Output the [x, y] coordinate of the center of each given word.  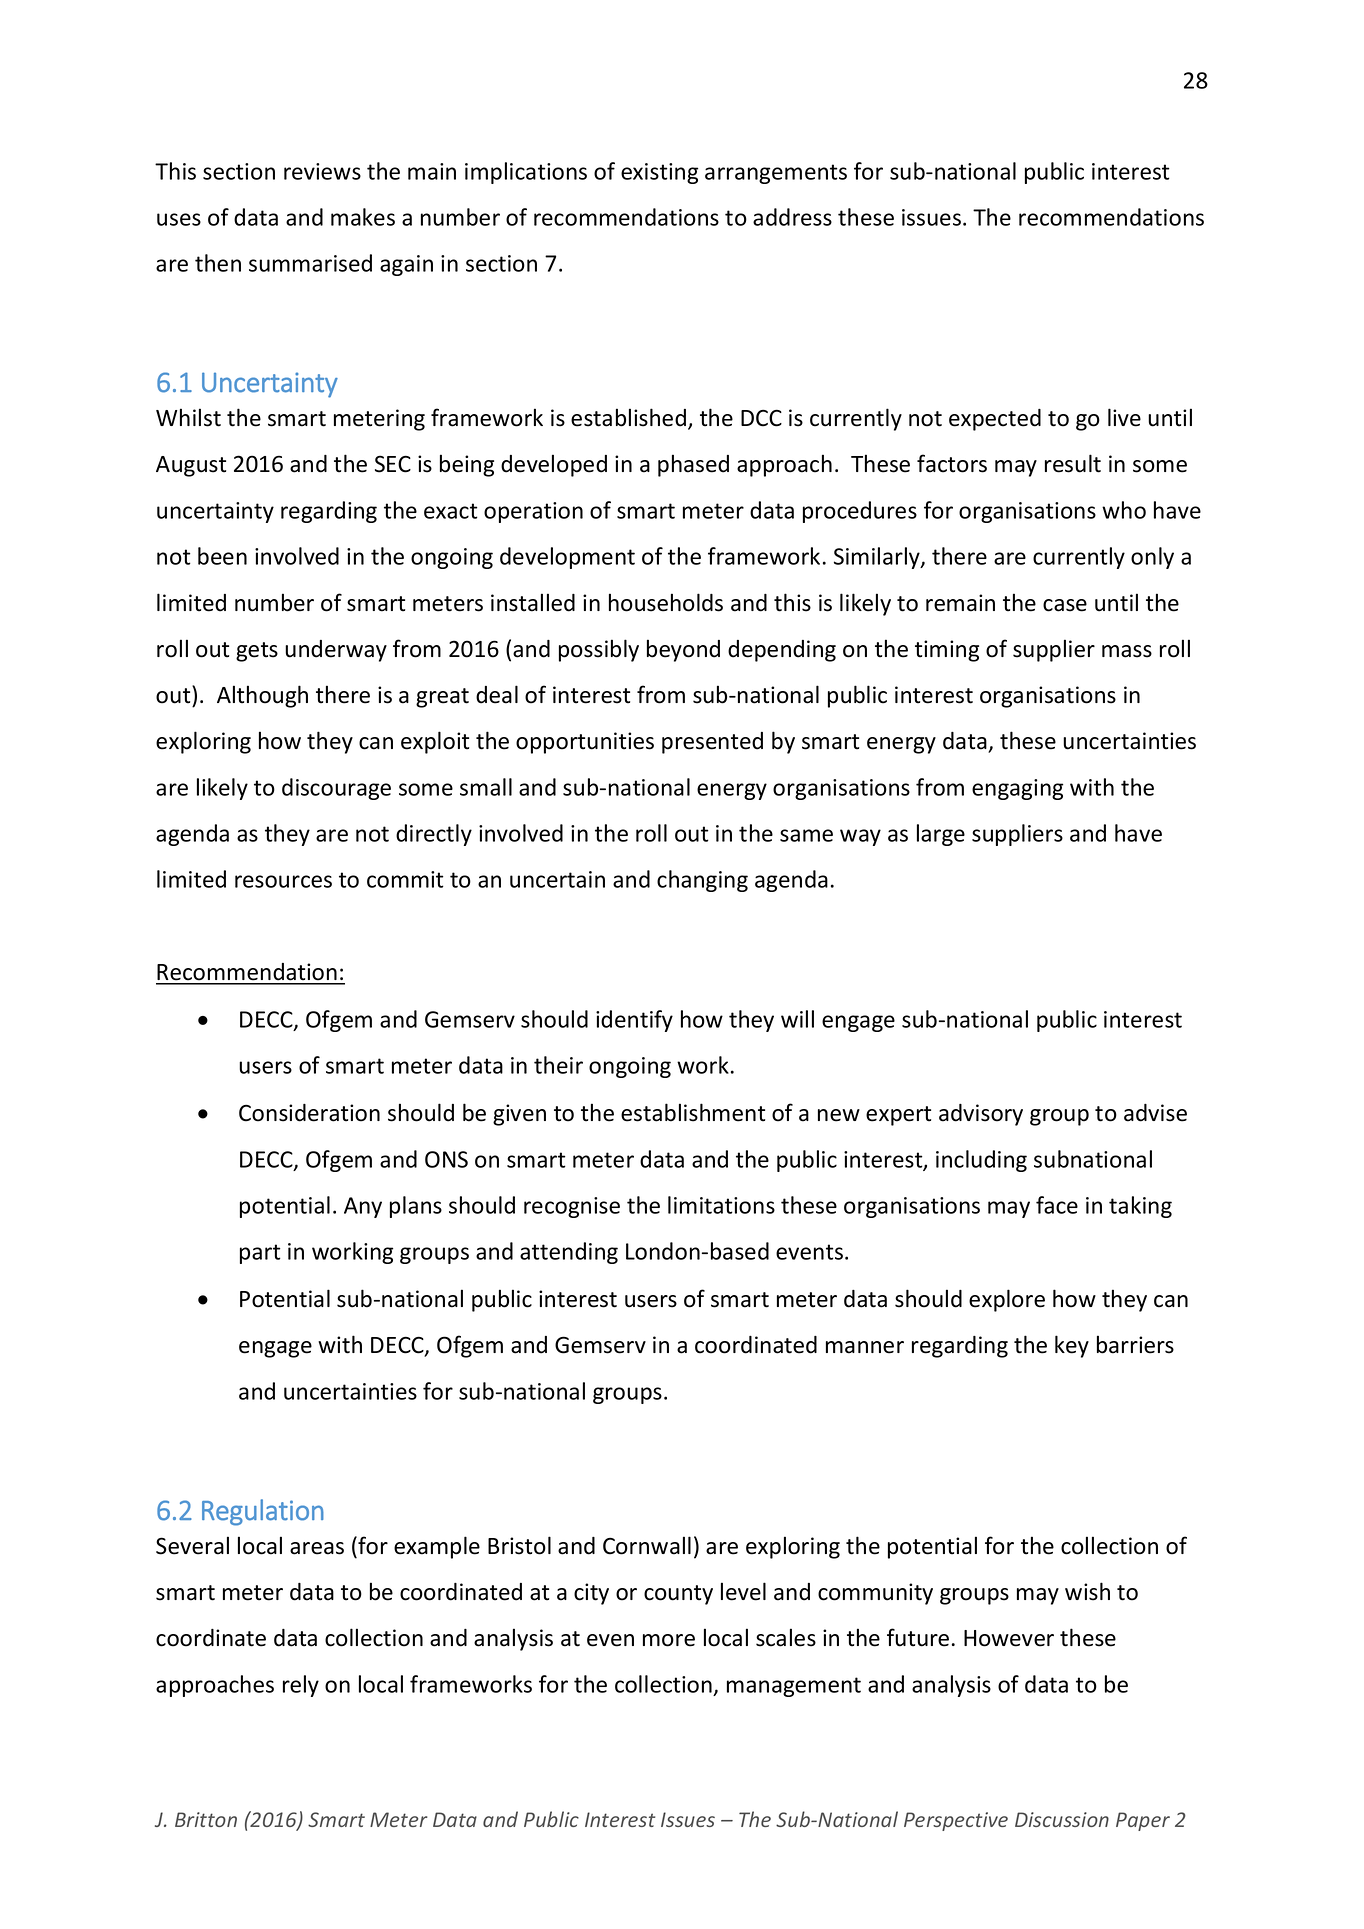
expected [995, 420]
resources [283, 881]
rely [301, 1686]
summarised [310, 263]
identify [634, 1021]
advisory [981, 1115]
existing [659, 173]
